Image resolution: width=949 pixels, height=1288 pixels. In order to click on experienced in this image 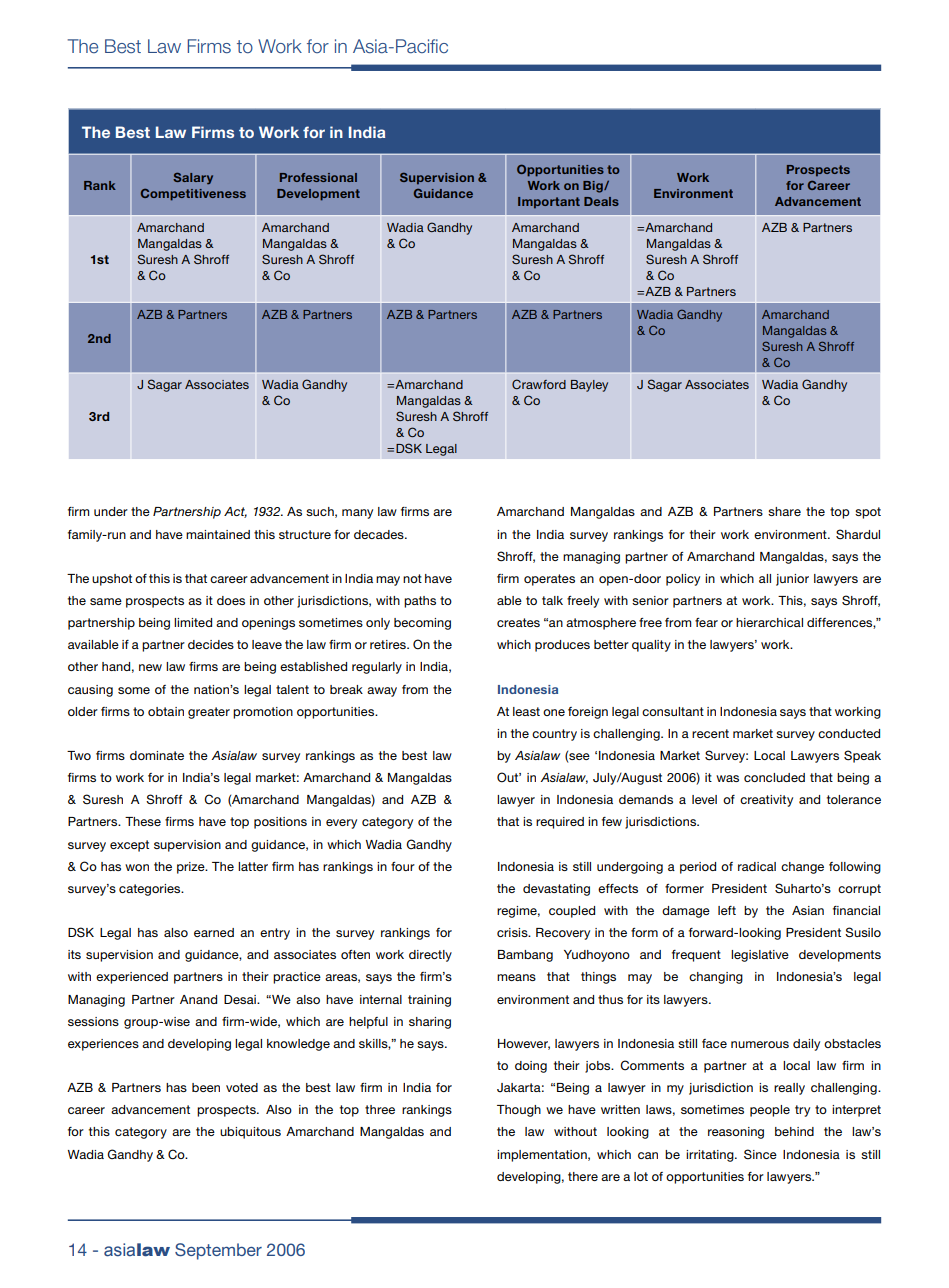, I will do `click(132, 978)`.
